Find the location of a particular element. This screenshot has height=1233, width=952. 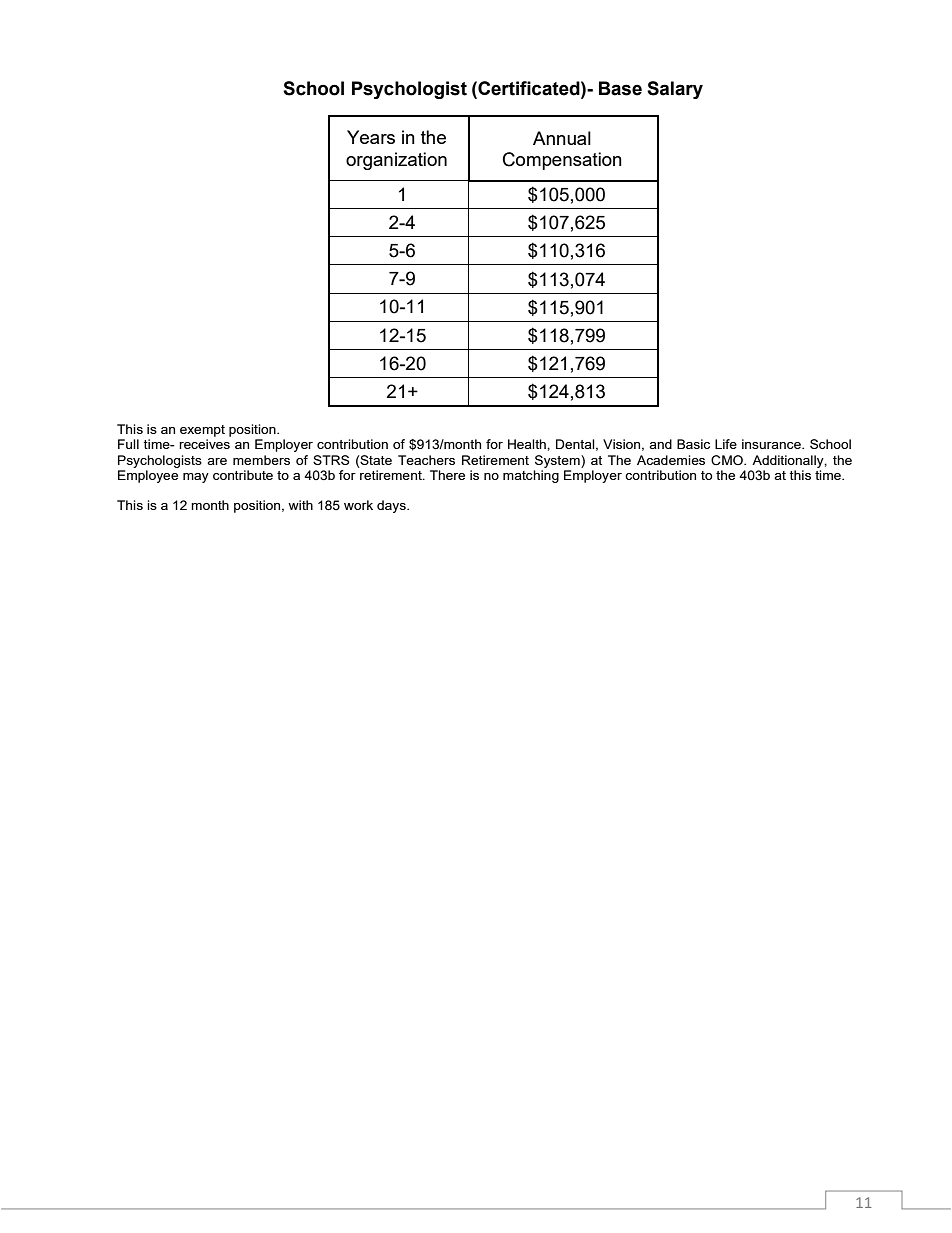

Basic is located at coordinates (693, 444).
